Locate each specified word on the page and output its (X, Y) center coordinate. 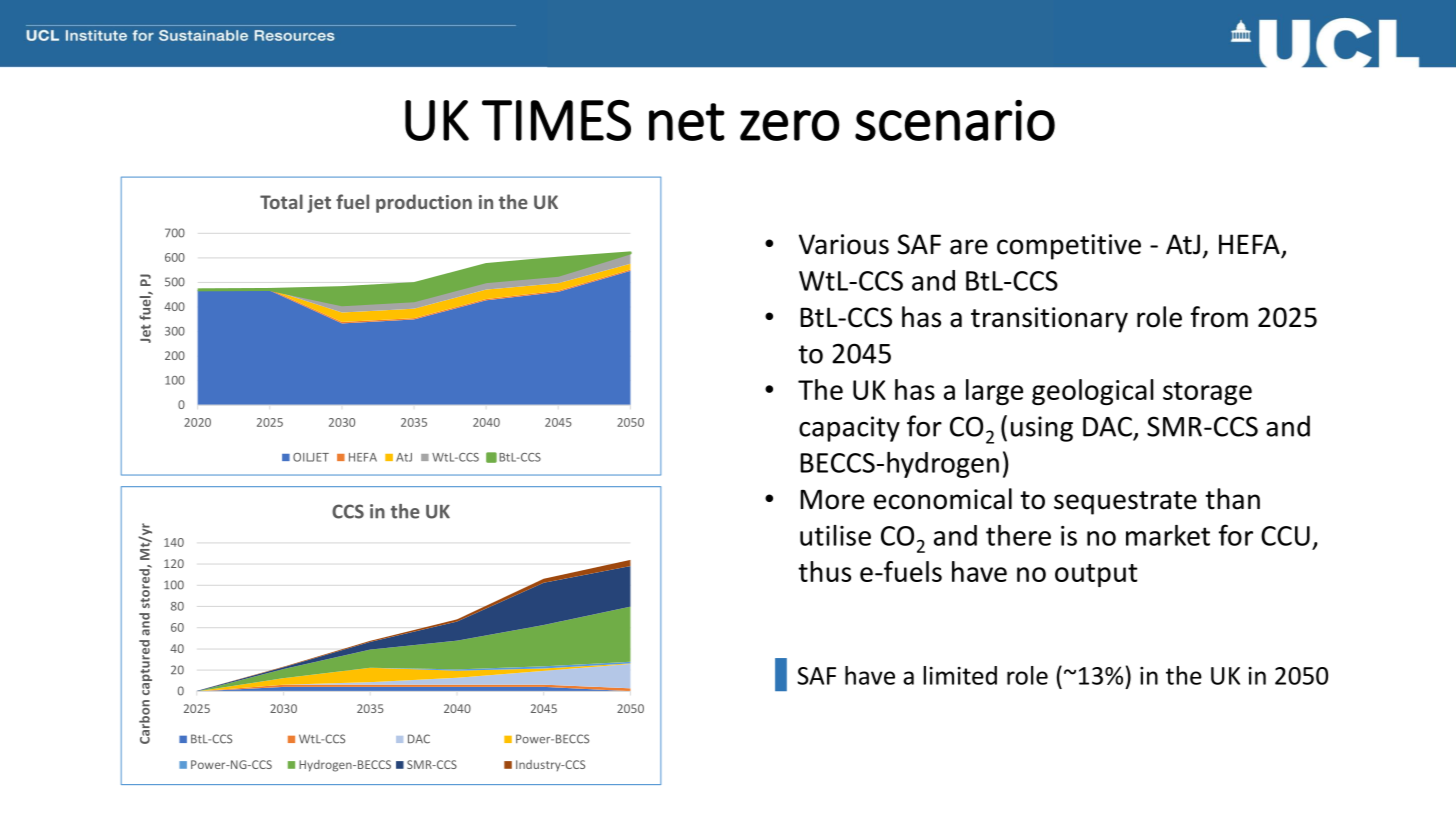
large (994, 392)
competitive (1069, 247)
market (1168, 535)
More (832, 499)
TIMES (556, 120)
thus (824, 571)
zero (790, 125)
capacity (849, 429)
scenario (955, 120)
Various (844, 244)
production (424, 203)
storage (1207, 393)
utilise (835, 535)
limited (960, 675)
